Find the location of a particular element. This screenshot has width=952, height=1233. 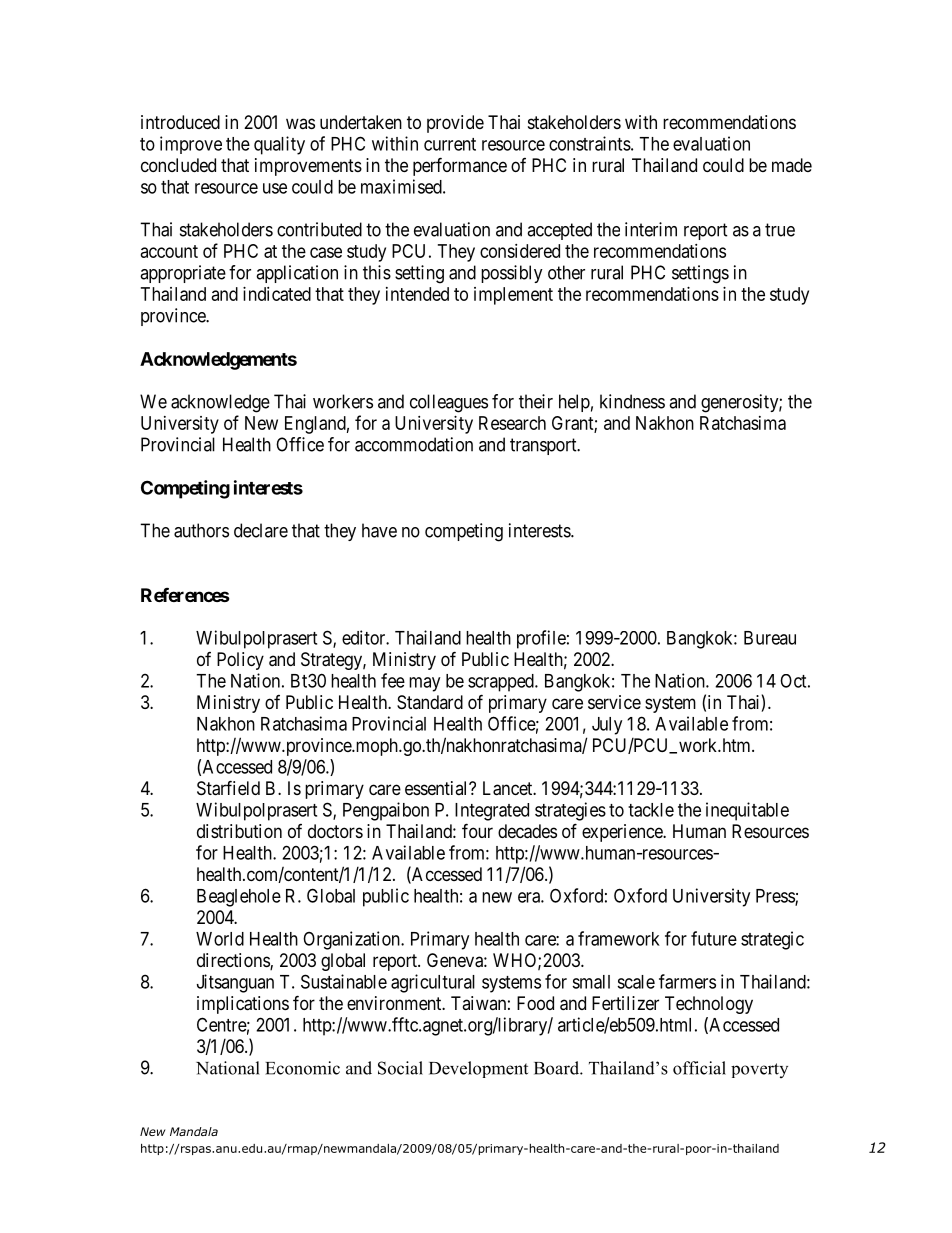

inequitable is located at coordinates (747, 811).
